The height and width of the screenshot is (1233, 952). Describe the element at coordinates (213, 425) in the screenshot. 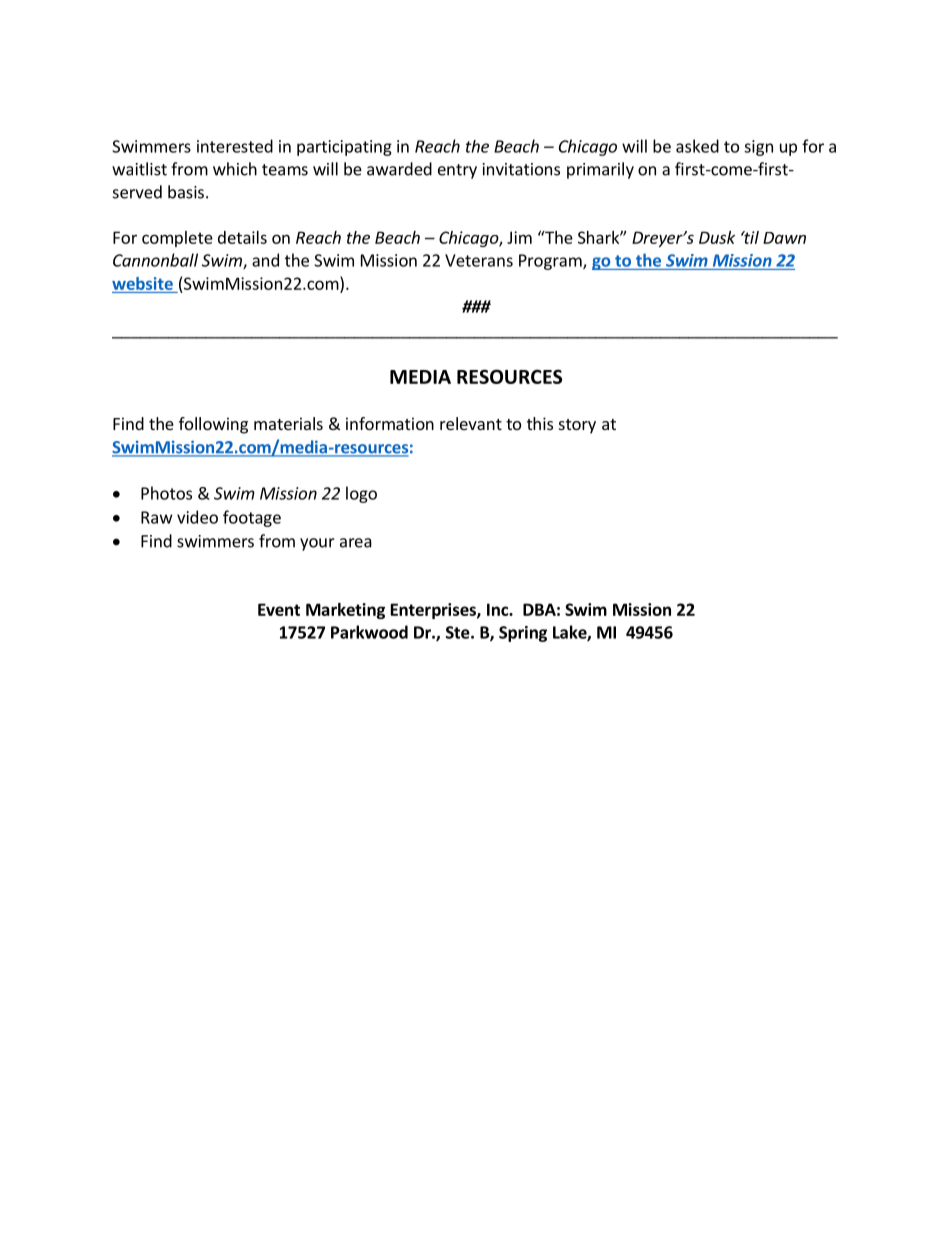

I see `following` at that location.
